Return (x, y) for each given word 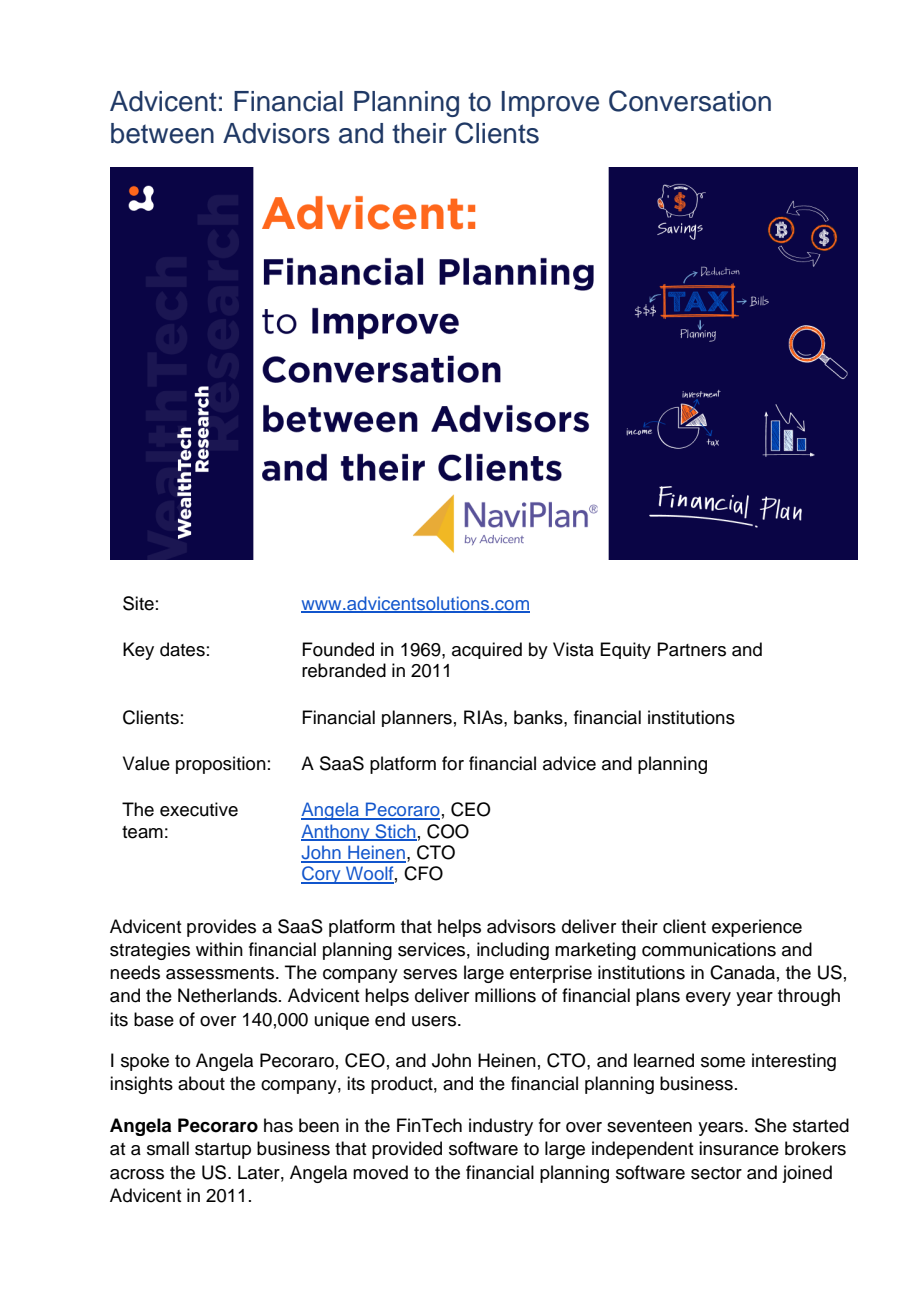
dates (182, 649)
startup (223, 1151)
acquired (487, 650)
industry (501, 1127)
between (162, 133)
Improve (550, 104)
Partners (691, 649)
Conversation (690, 101)
